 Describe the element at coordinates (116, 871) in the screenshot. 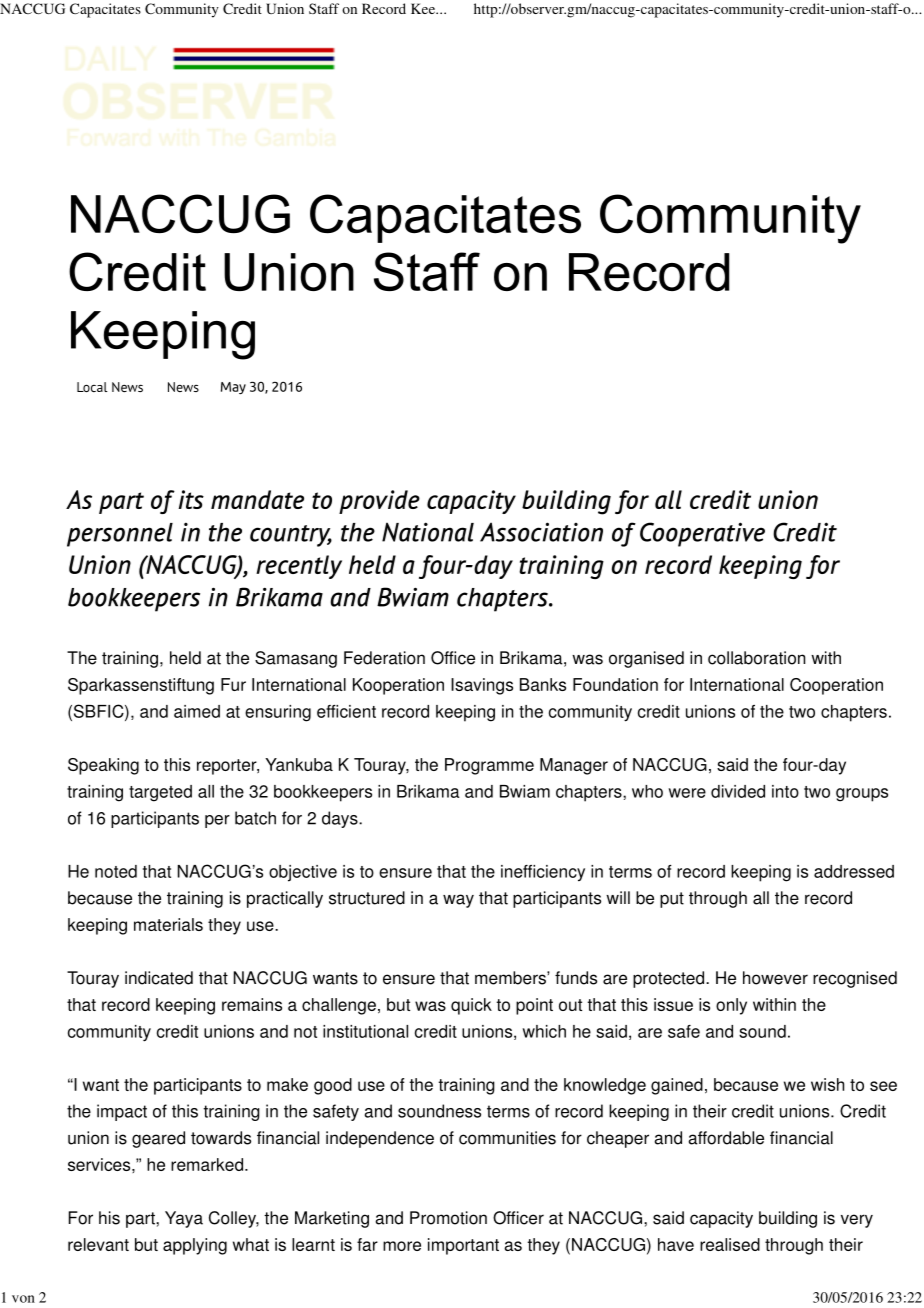

I see `noted` at that location.
